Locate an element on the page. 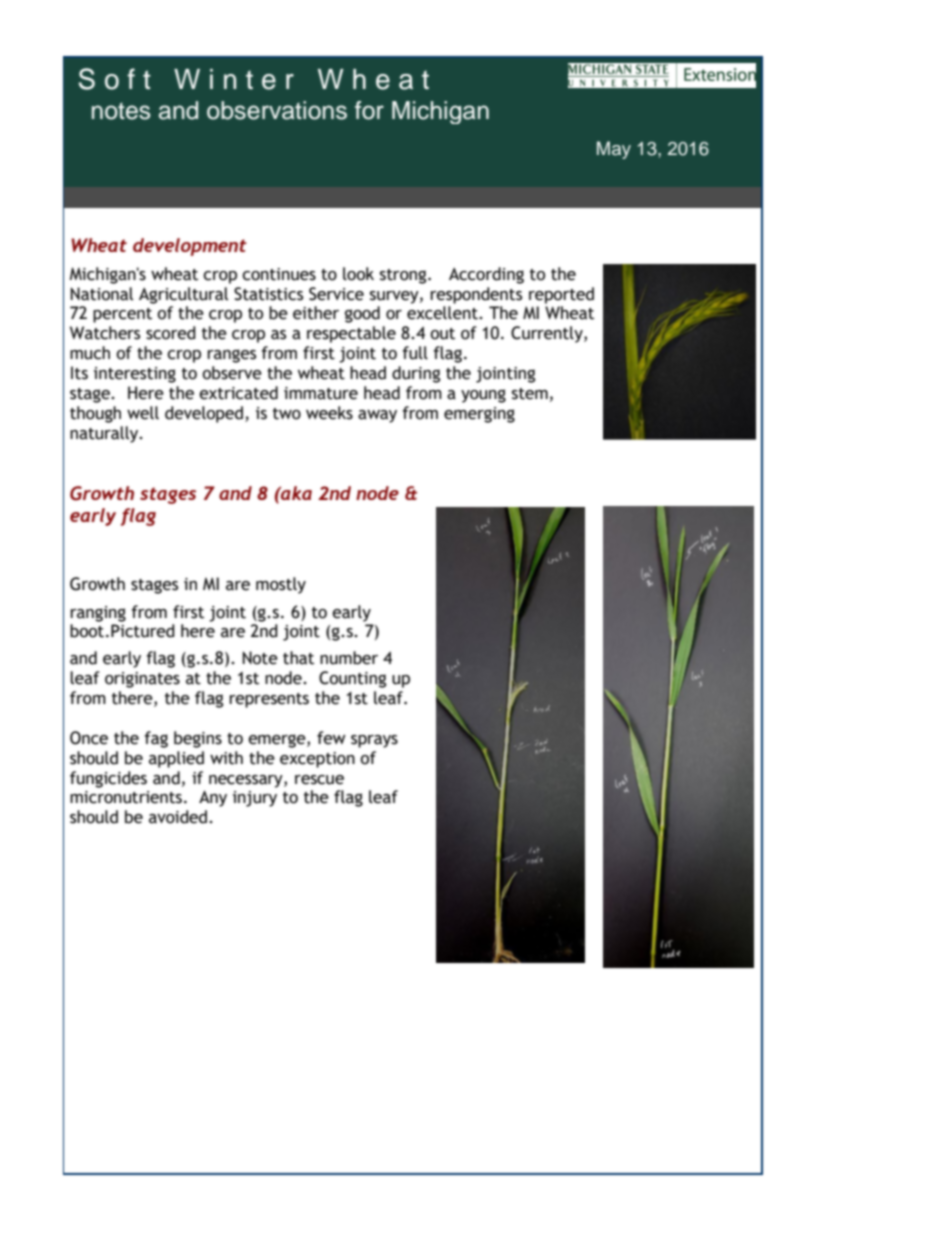 The height and width of the image is (1233, 952). originates is located at coordinates (142, 680).
